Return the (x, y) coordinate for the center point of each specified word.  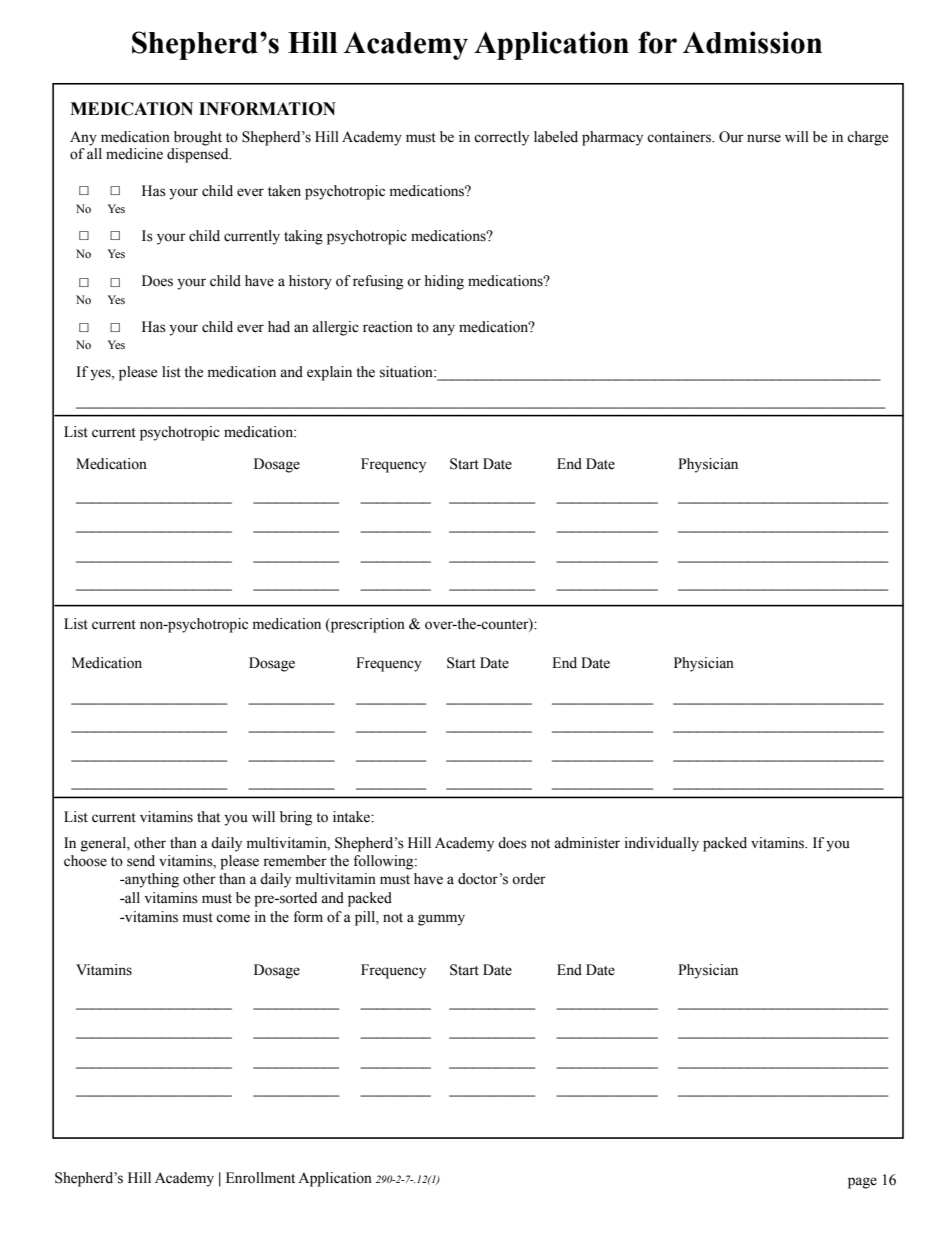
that (208, 817)
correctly (501, 138)
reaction (388, 327)
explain (329, 373)
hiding (444, 282)
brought (198, 138)
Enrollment (260, 1178)
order (529, 879)
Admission (752, 42)
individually (662, 844)
